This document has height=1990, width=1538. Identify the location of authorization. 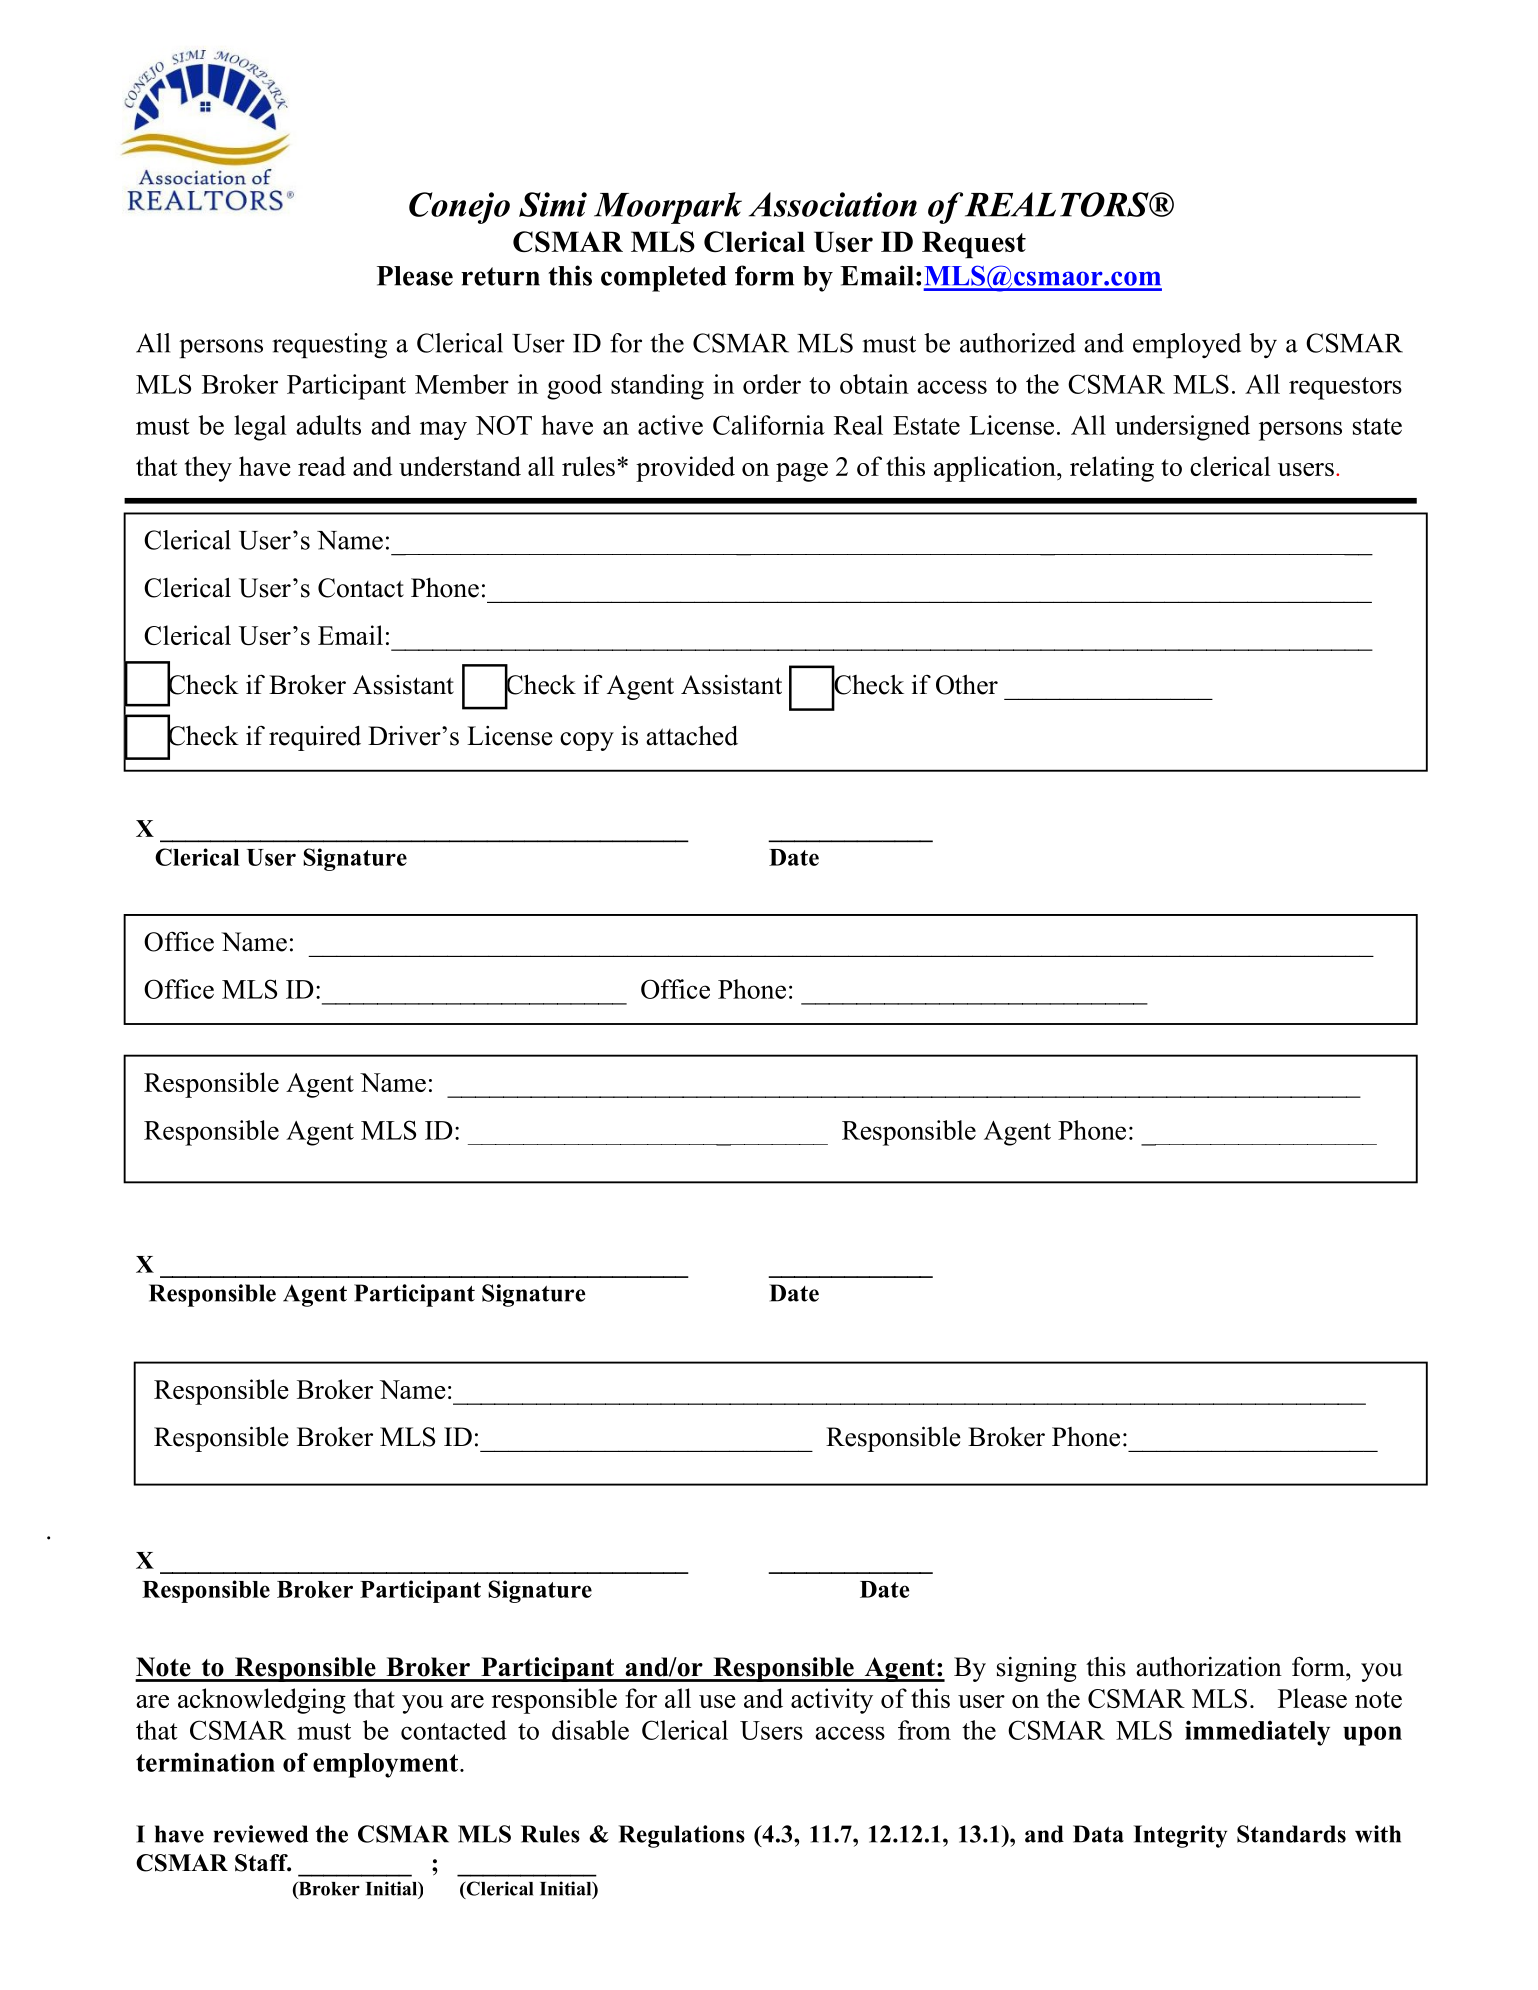
(1209, 1666).
